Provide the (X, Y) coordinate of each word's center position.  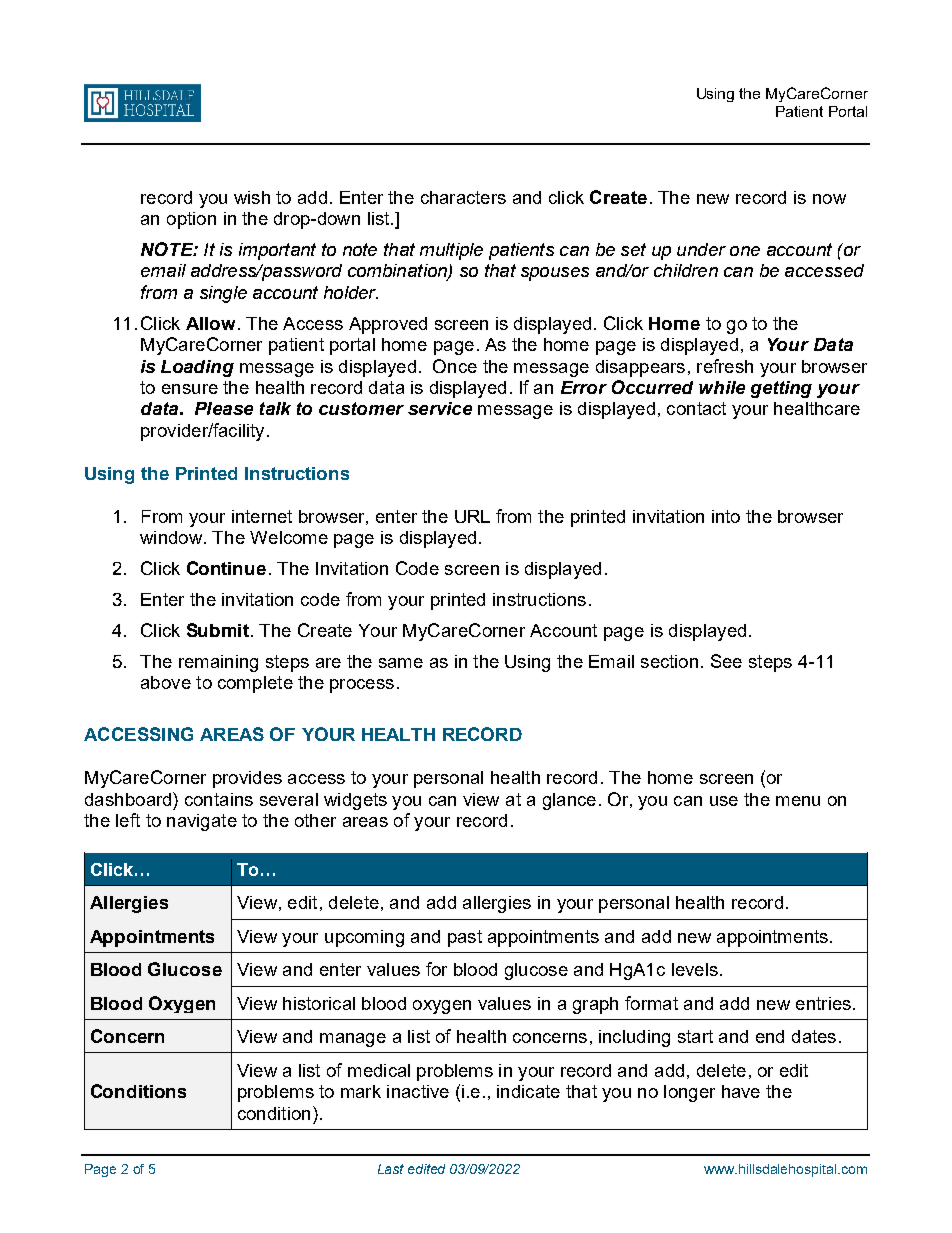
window (172, 537)
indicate (528, 1091)
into (726, 516)
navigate (202, 822)
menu (798, 801)
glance (569, 801)
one (745, 251)
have (741, 1091)
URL (472, 516)
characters (463, 197)
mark (361, 1091)
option (191, 220)
